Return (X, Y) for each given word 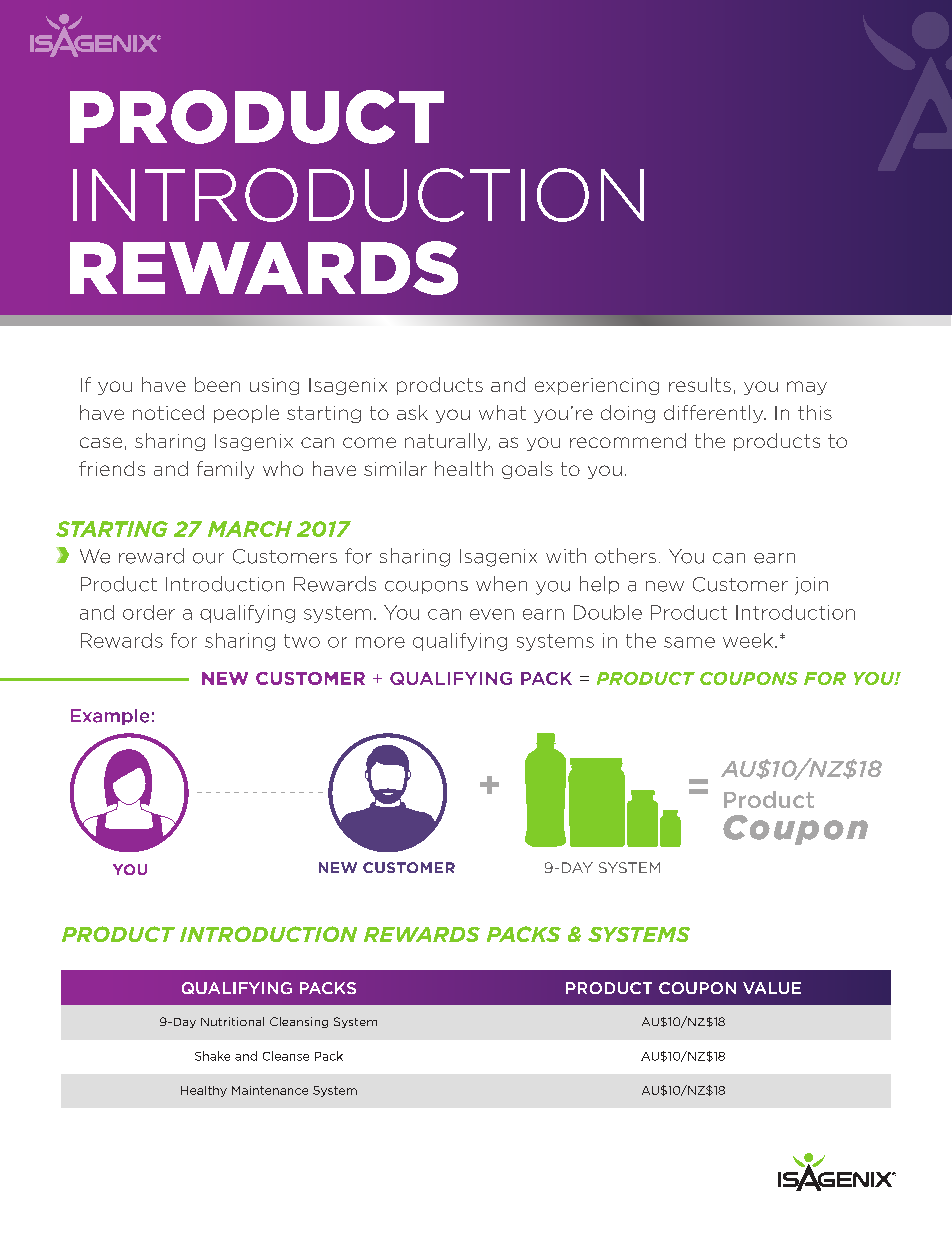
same (689, 642)
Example (110, 717)
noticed (168, 412)
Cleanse (286, 1056)
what (502, 412)
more (380, 642)
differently (715, 414)
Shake (212, 1056)
